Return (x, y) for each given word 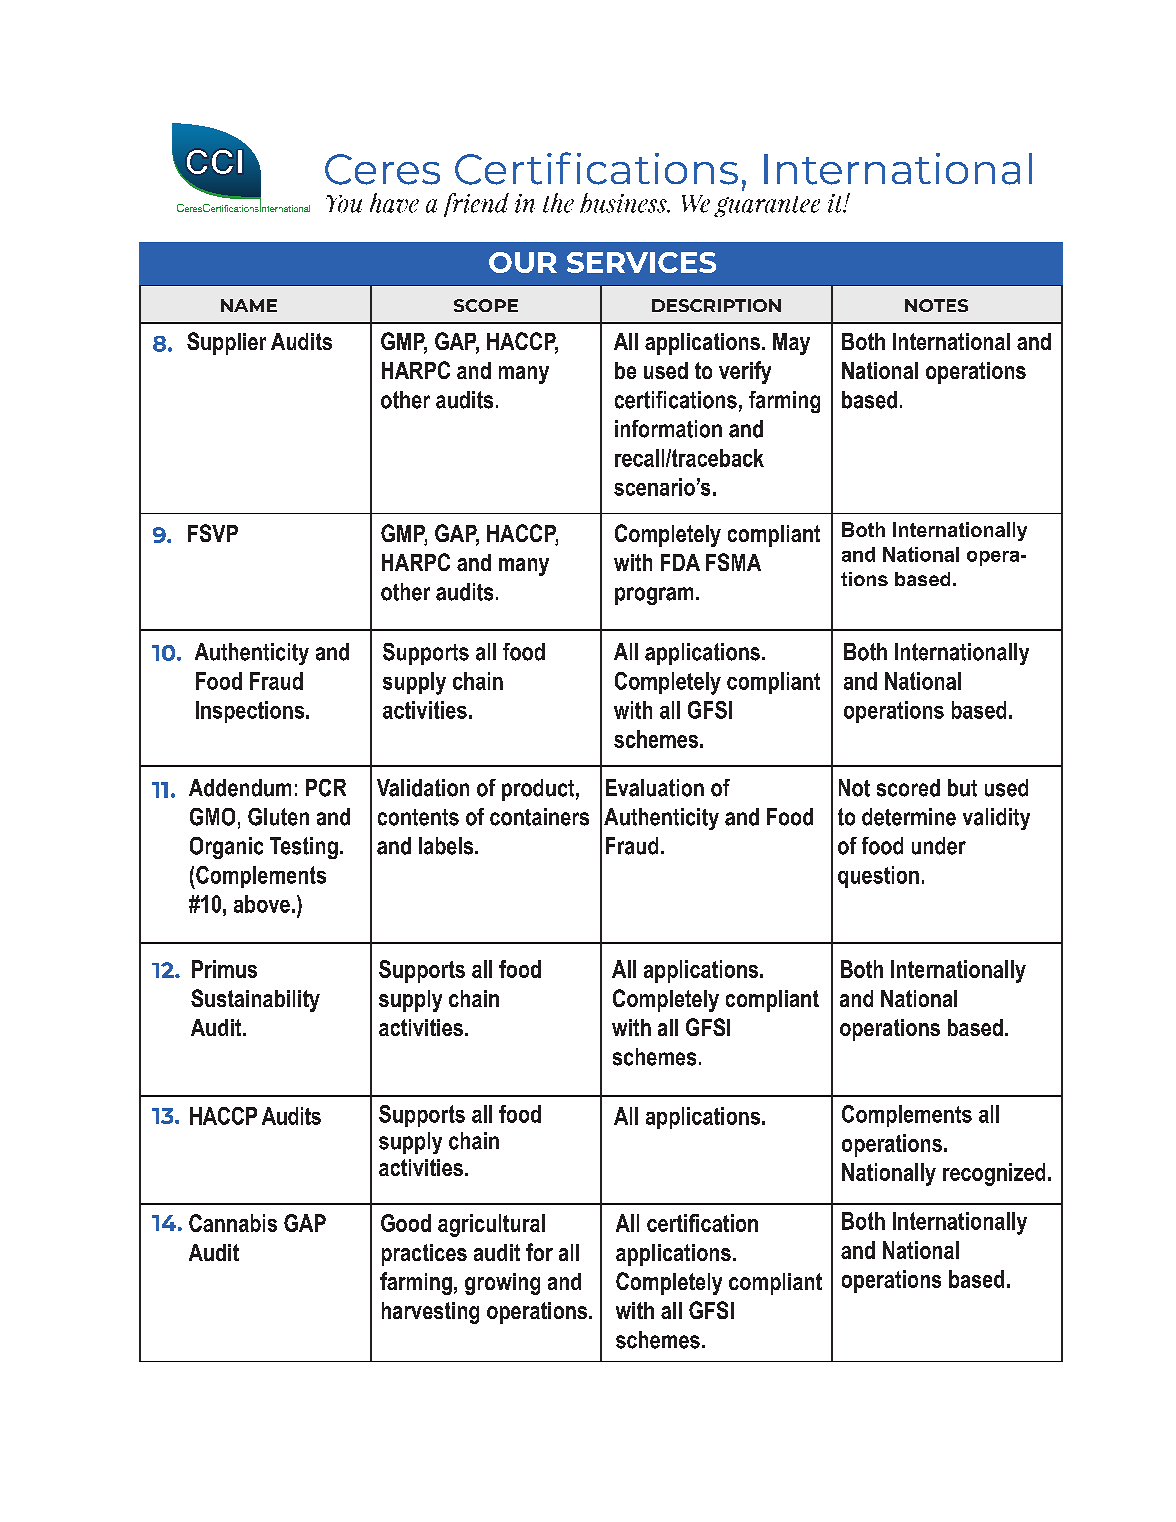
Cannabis (233, 1223)
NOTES (936, 305)
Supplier (226, 343)
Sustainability (255, 1000)
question (878, 877)
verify (745, 372)
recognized (994, 1174)
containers (539, 817)
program (654, 596)
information (668, 429)
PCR (326, 788)
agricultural (491, 1225)
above (262, 904)
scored (908, 788)
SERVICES (641, 262)
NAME (249, 305)
